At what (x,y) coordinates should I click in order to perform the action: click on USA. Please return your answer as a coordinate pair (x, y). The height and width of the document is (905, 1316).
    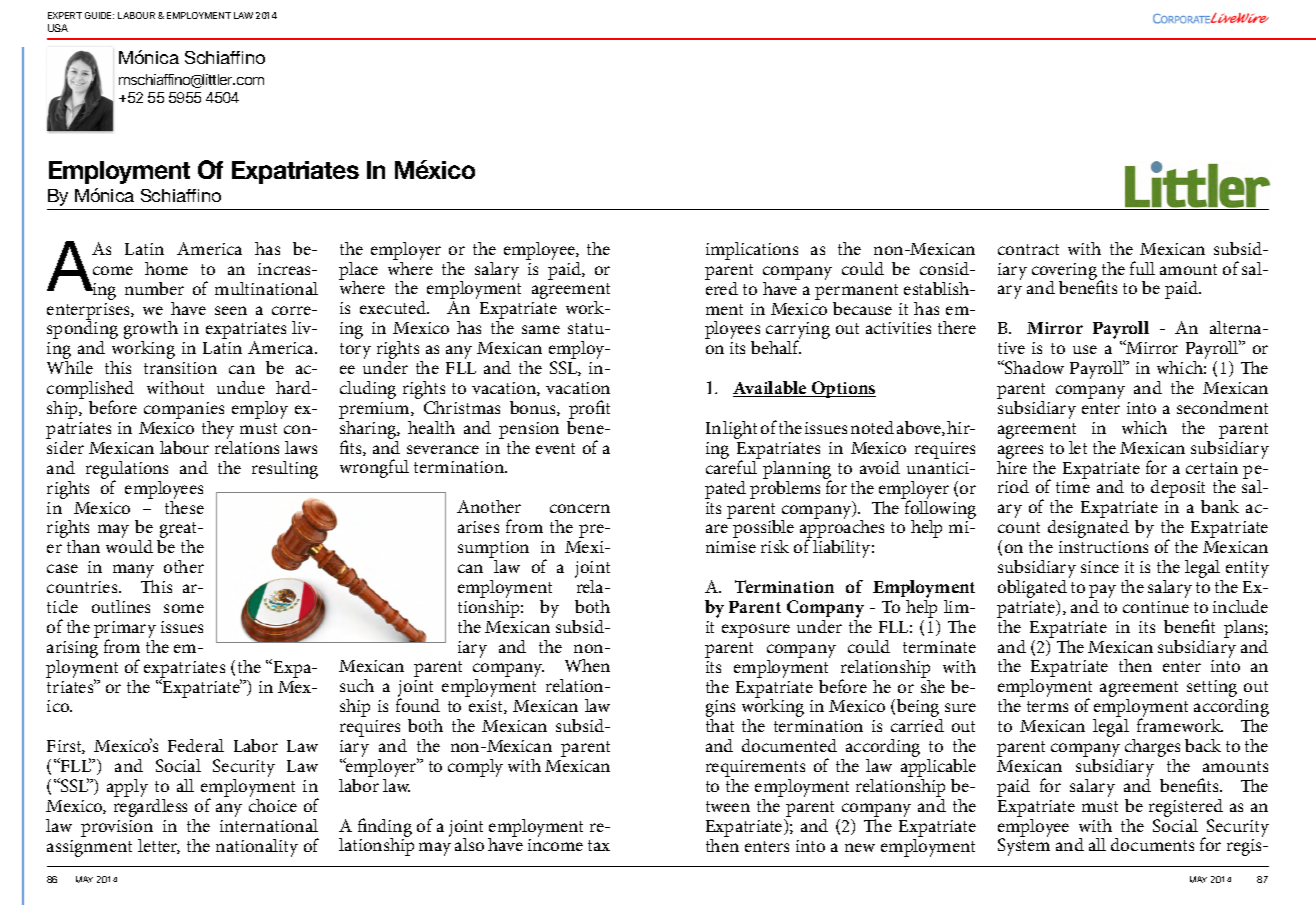
    Looking at the image, I should click on (58, 28).
